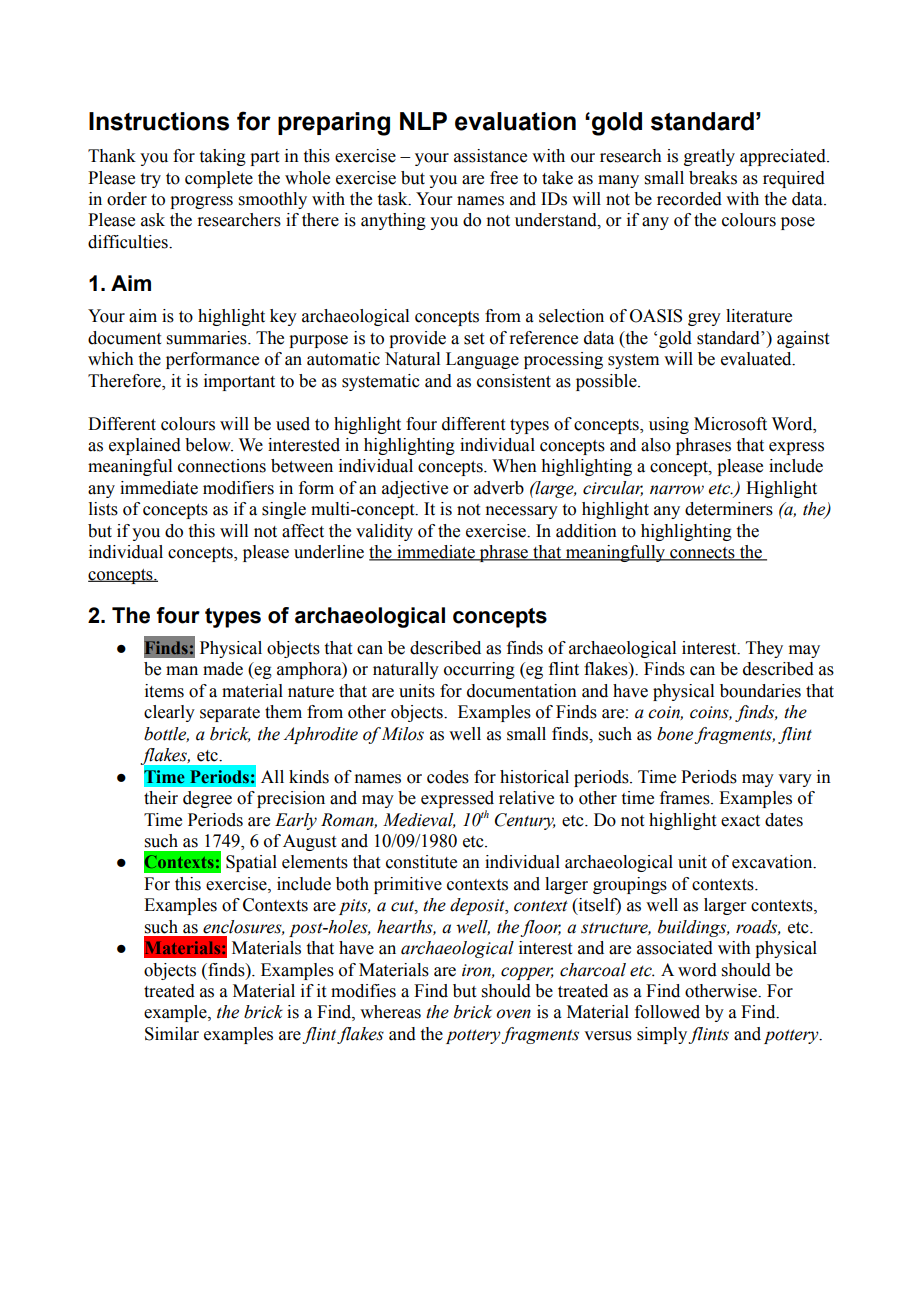 The height and width of the document is (1308, 924). Describe the element at coordinates (667, 1012) in the document. I see `followed` at that location.
